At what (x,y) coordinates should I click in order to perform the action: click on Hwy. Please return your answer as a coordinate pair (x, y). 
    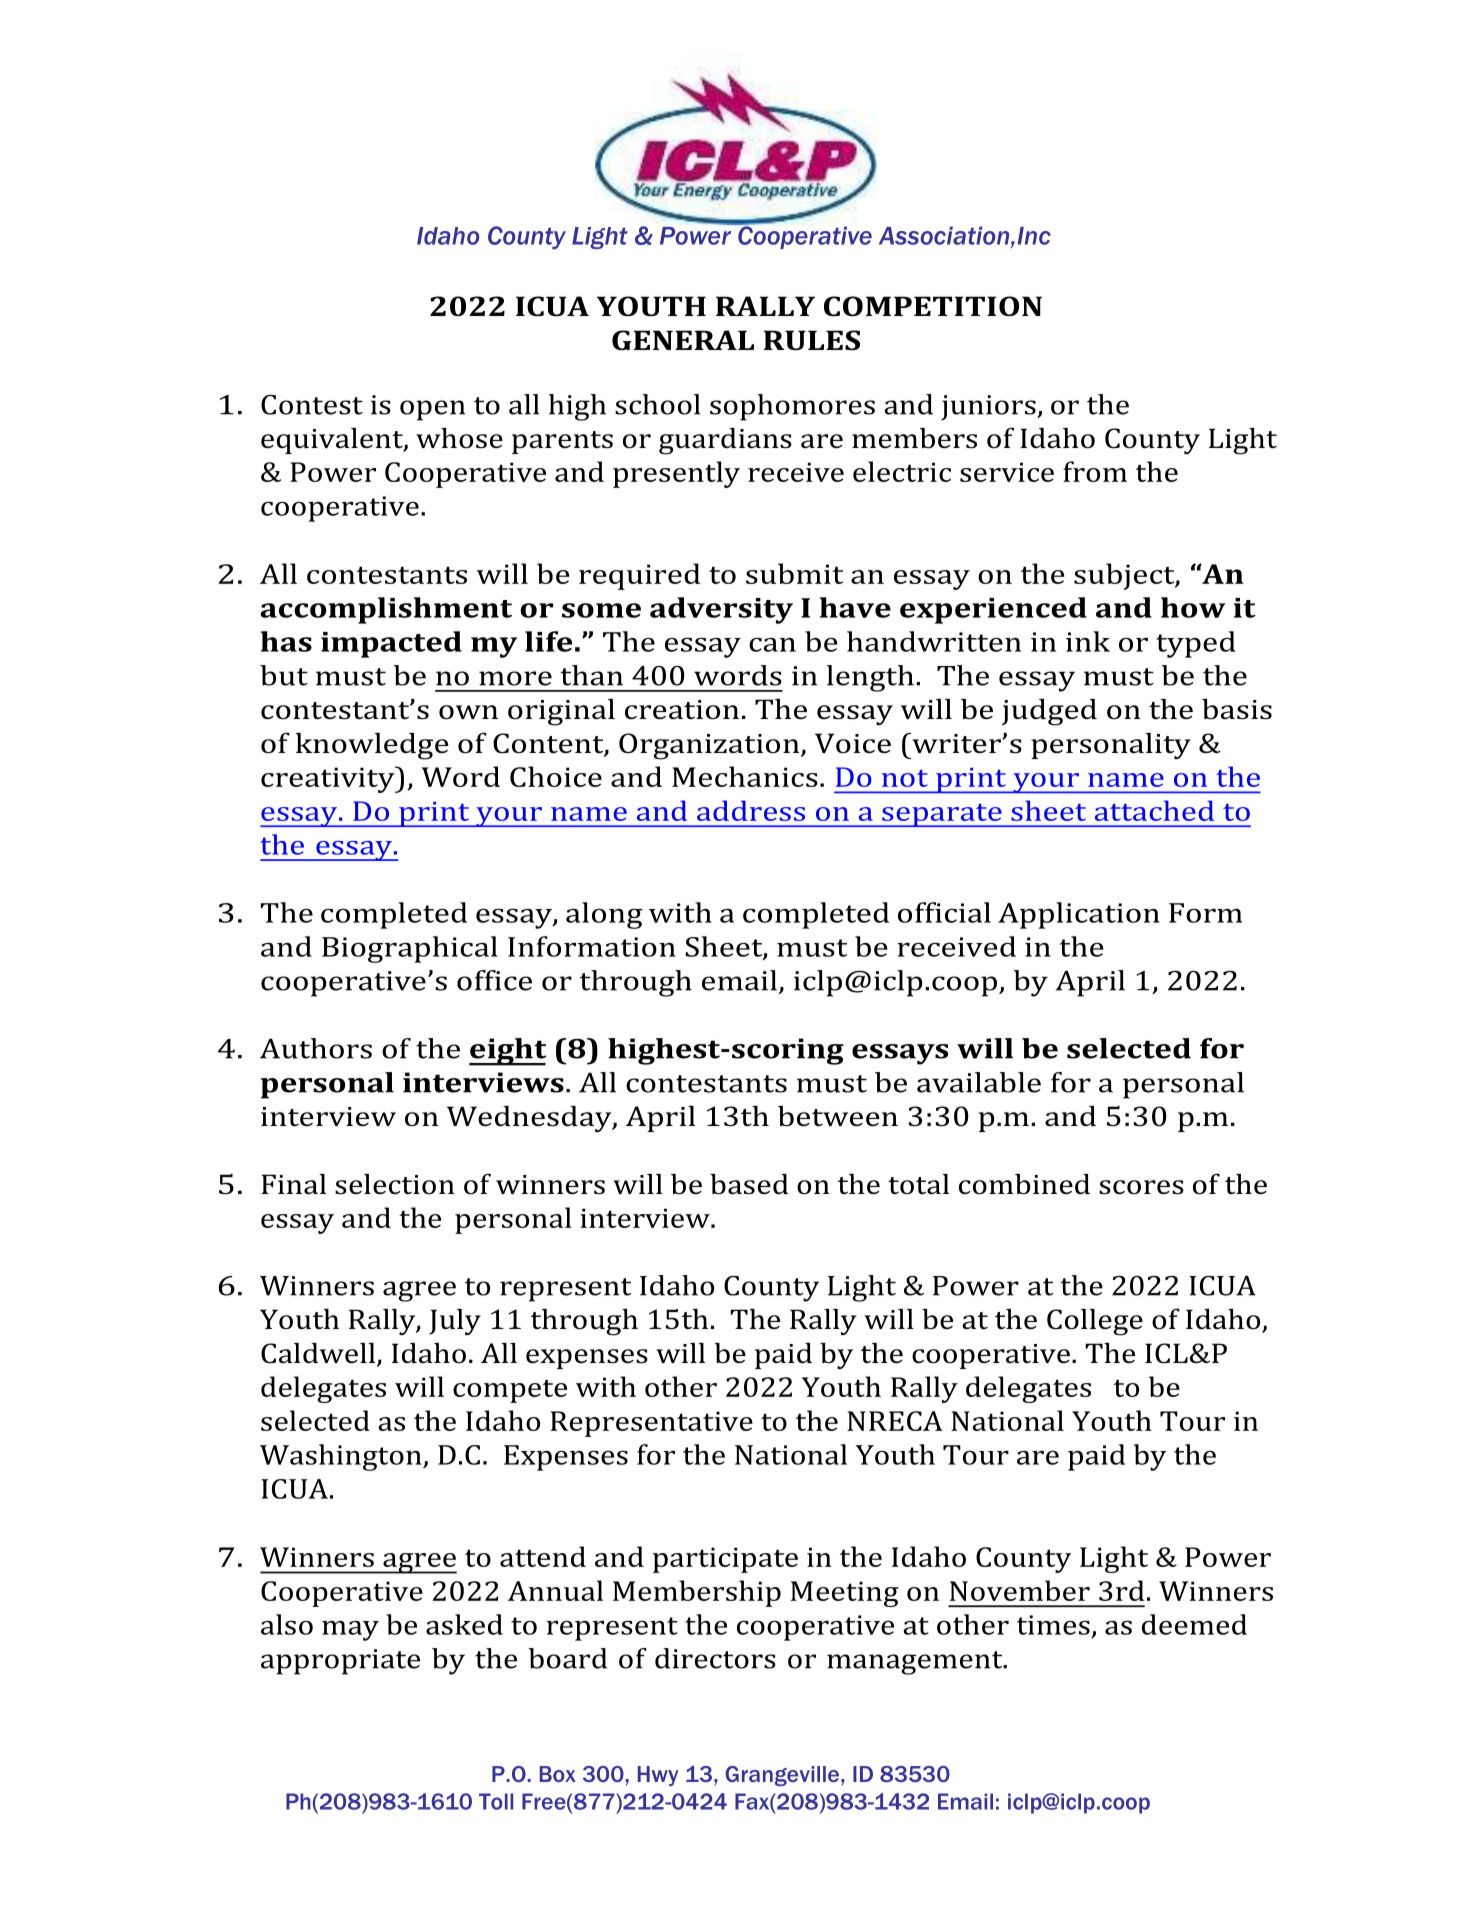
    Looking at the image, I should click on (658, 1776).
